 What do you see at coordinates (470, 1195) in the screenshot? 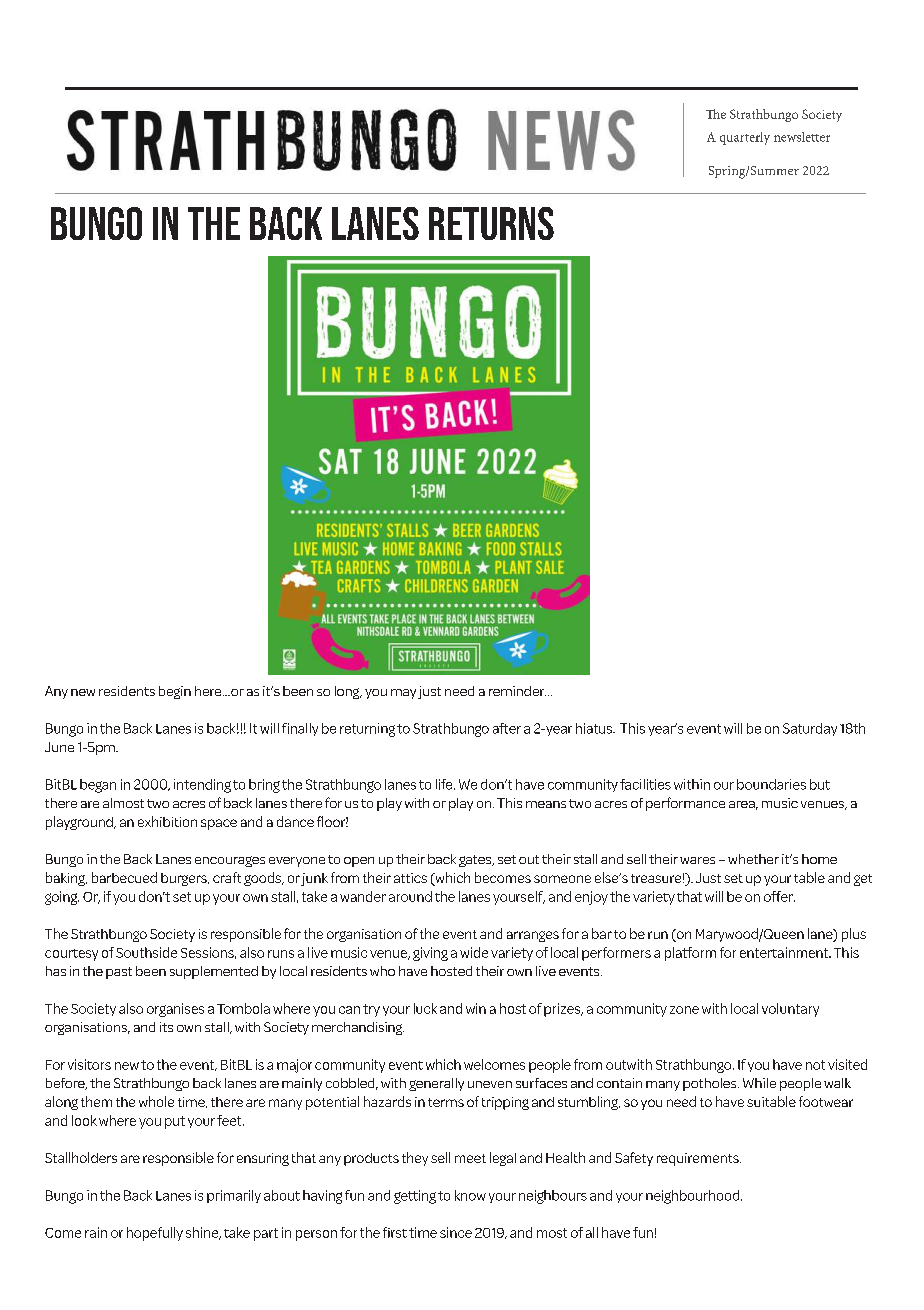
I see `know` at bounding box center [470, 1195].
